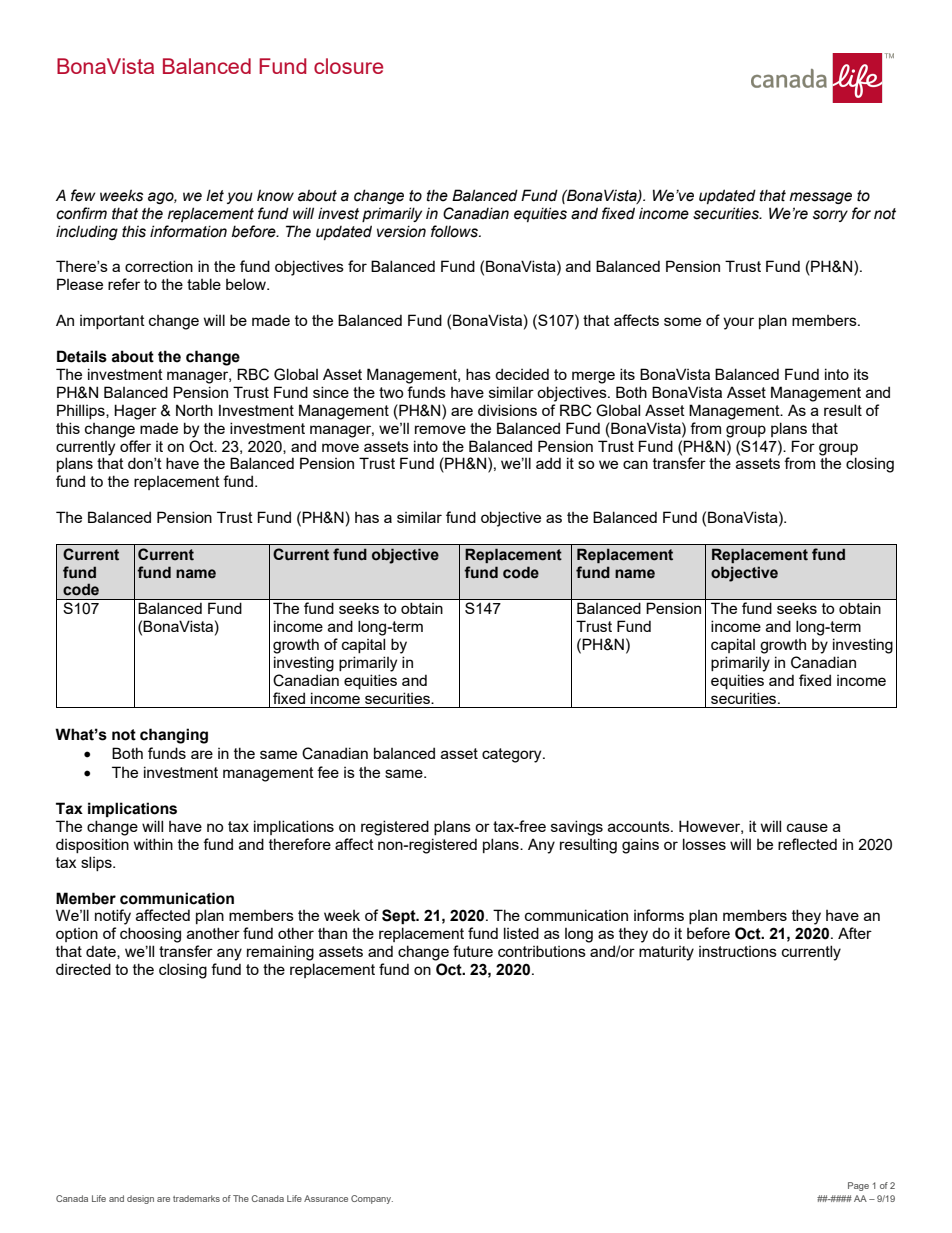  What do you see at coordinates (196, 1198) in the screenshot?
I see `trademarks` at bounding box center [196, 1198].
